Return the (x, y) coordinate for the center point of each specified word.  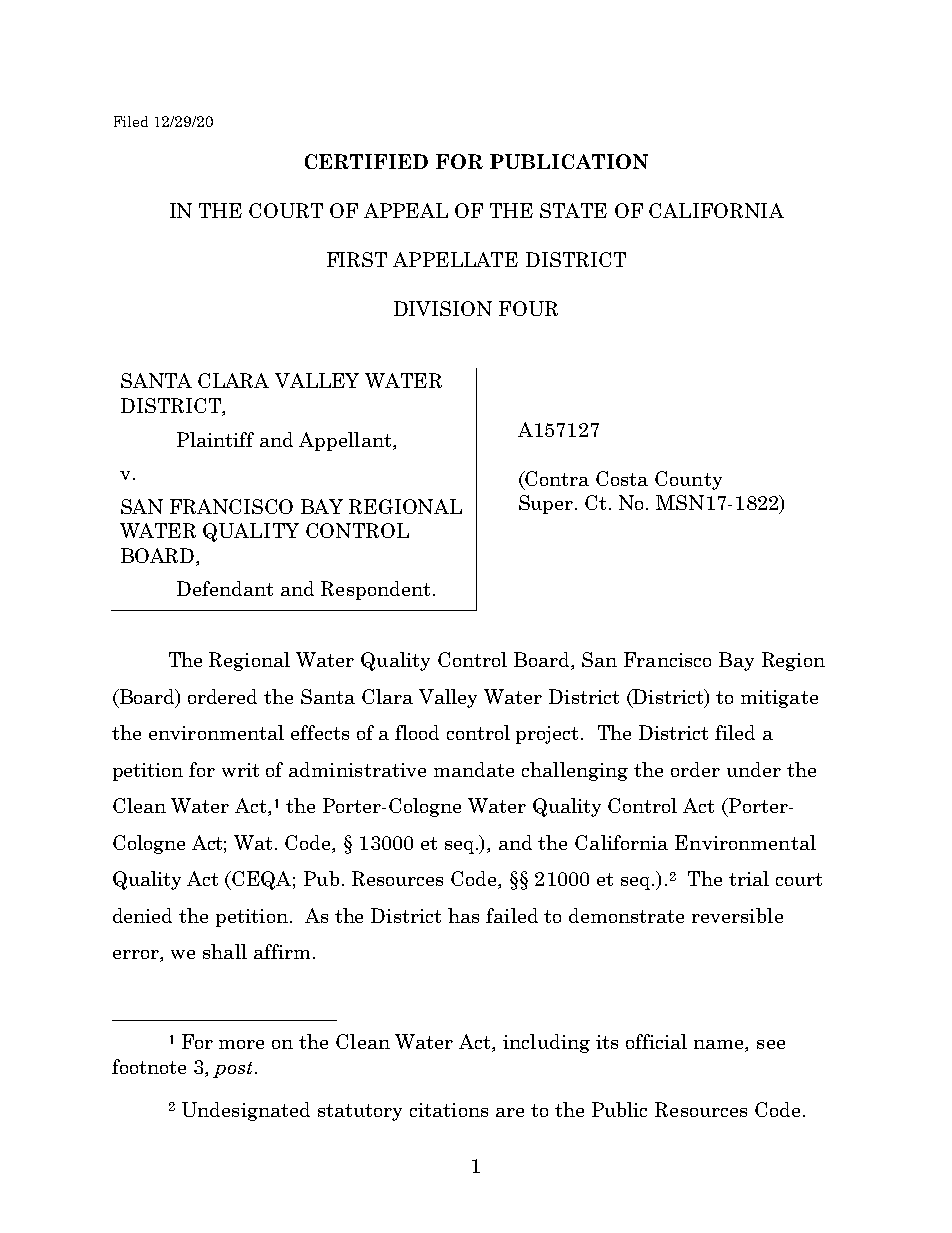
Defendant (225, 588)
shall (225, 951)
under (754, 769)
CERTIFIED (366, 161)
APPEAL (406, 210)
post (232, 1070)
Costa (622, 478)
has (463, 915)
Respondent (375, 590)
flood (417, 732)
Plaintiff (215, 439)
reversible (737, 915)
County (688, 480)
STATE (573, 210)
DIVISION (443, 308)
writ (240, 770)
